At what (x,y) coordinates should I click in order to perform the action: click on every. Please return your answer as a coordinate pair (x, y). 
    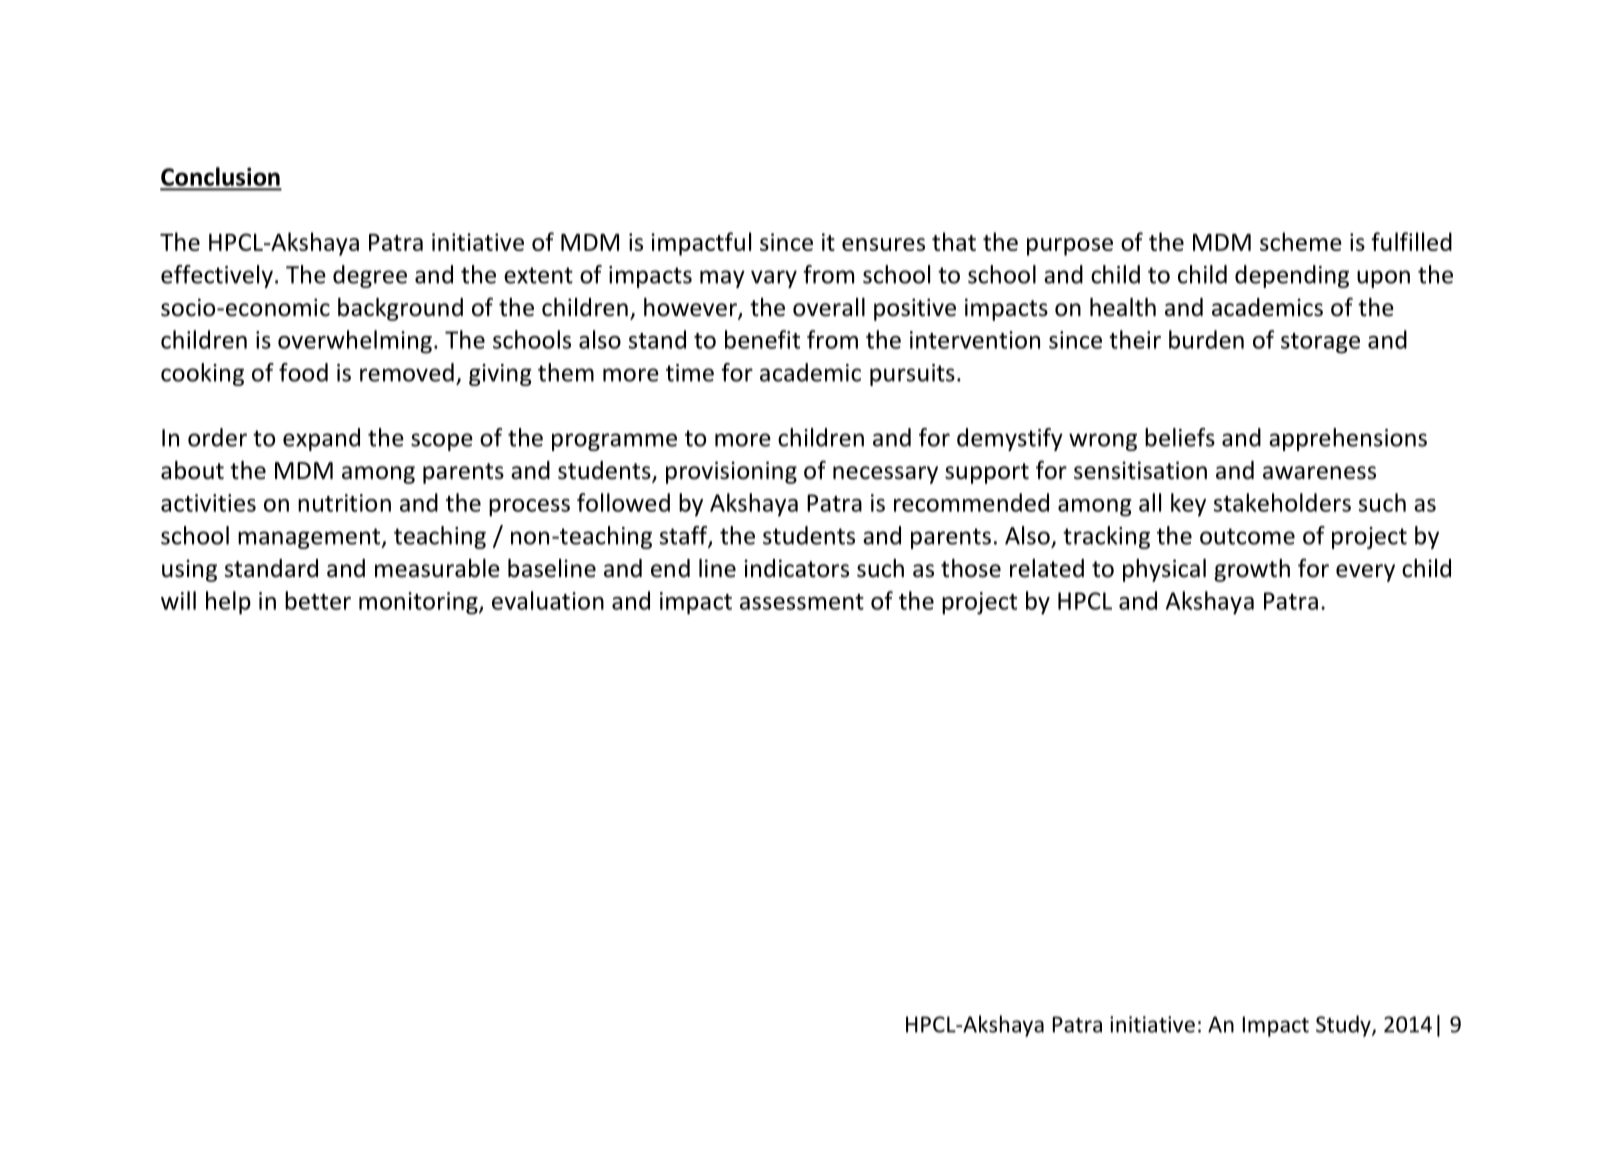
    Looking at the image, I should click on (1365, 573).
